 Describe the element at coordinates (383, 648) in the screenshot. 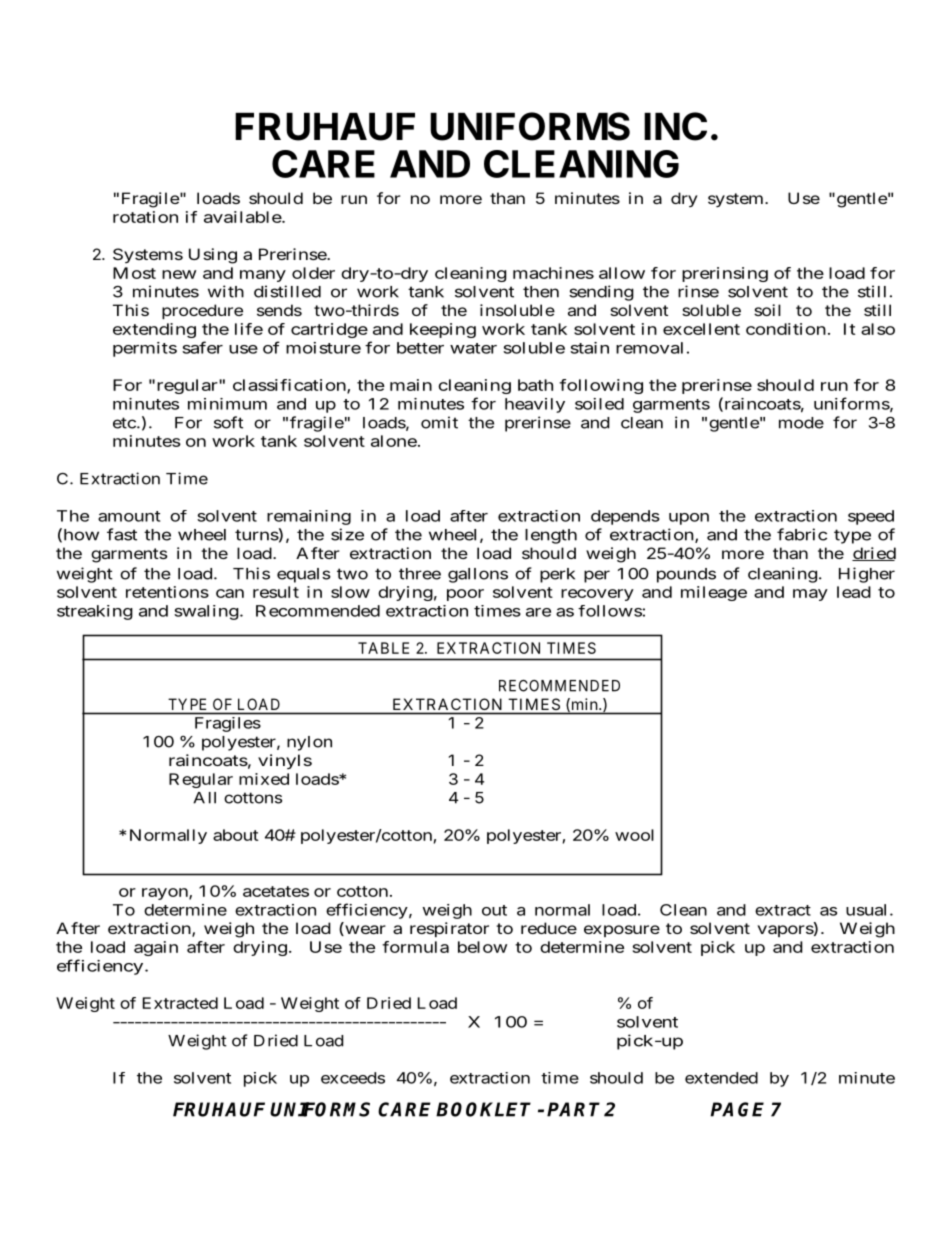

I see `TABLE` at that location.
